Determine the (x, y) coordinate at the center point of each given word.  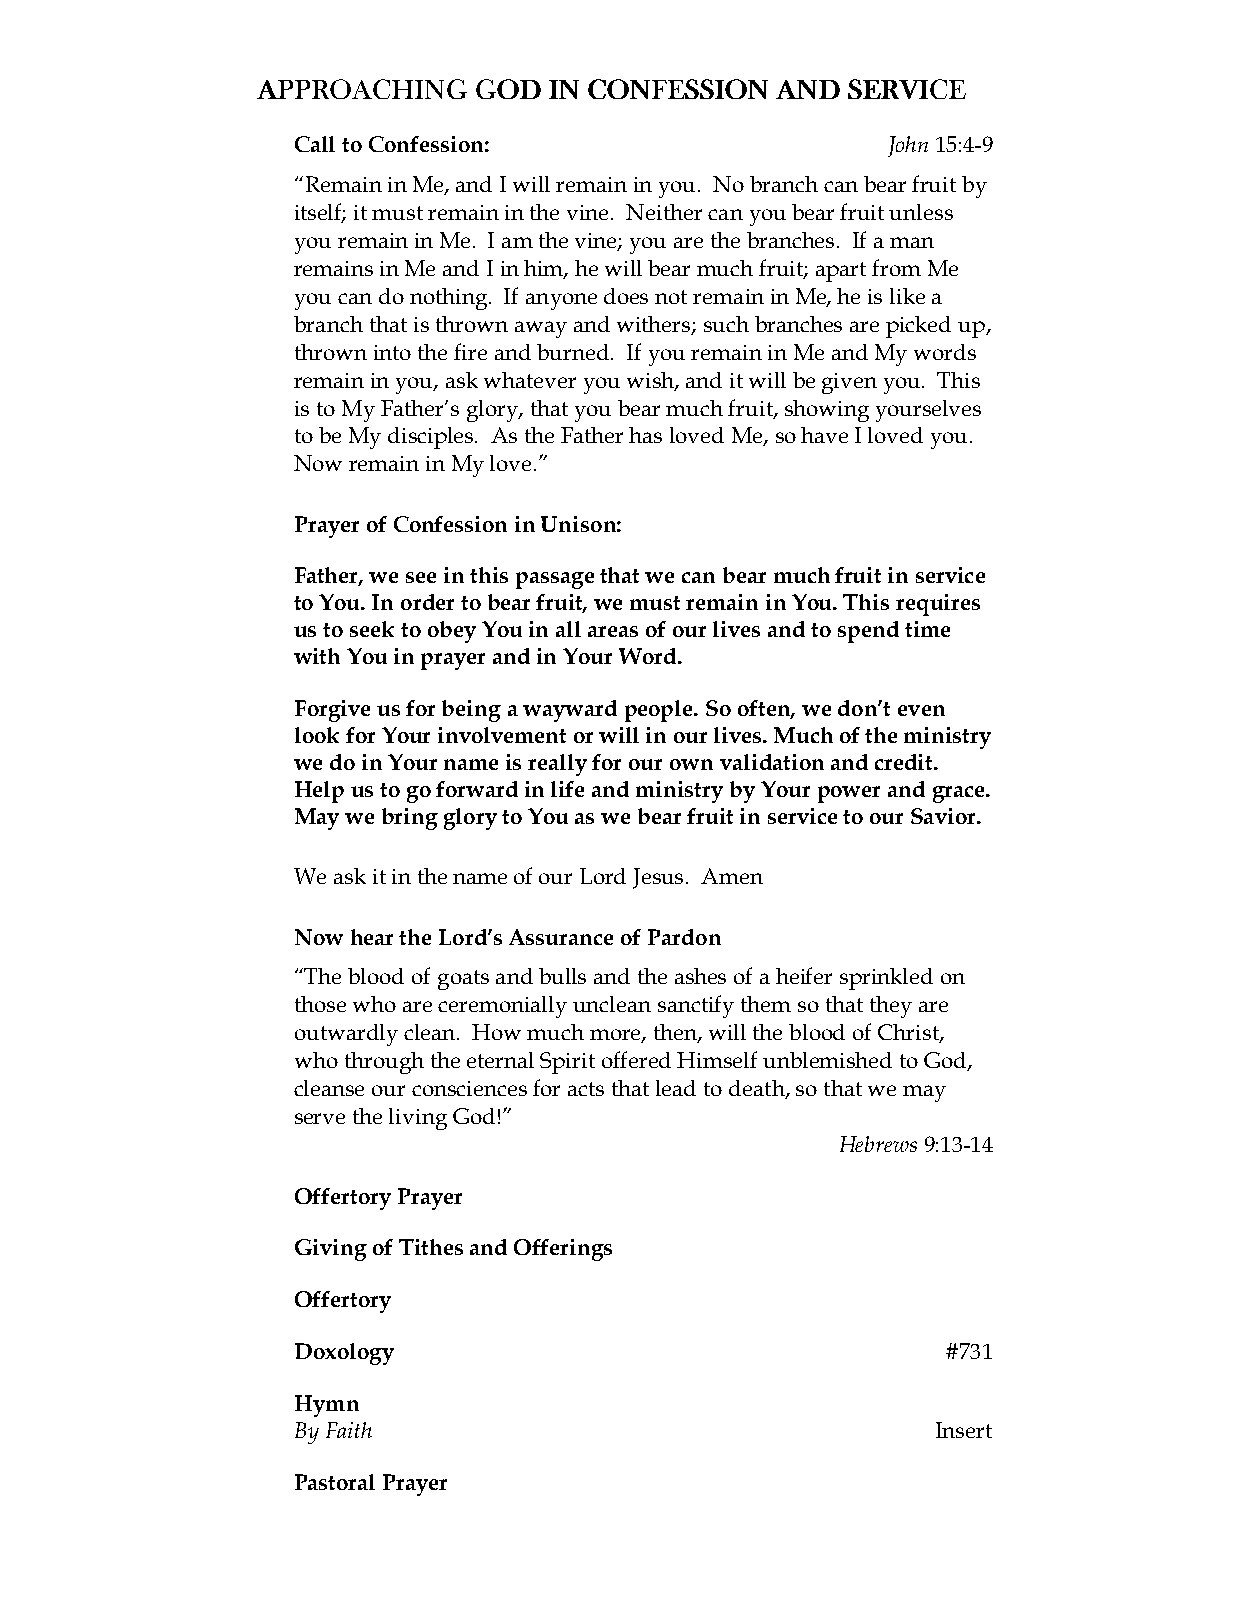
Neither (664, 212)
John (908, 146)
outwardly (346, 1035)
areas (613, 631)
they (891, 1007)
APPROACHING (362, 89)
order (427, 602)
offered (636, 1059)
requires (938, 605)
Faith (349, 1430)
